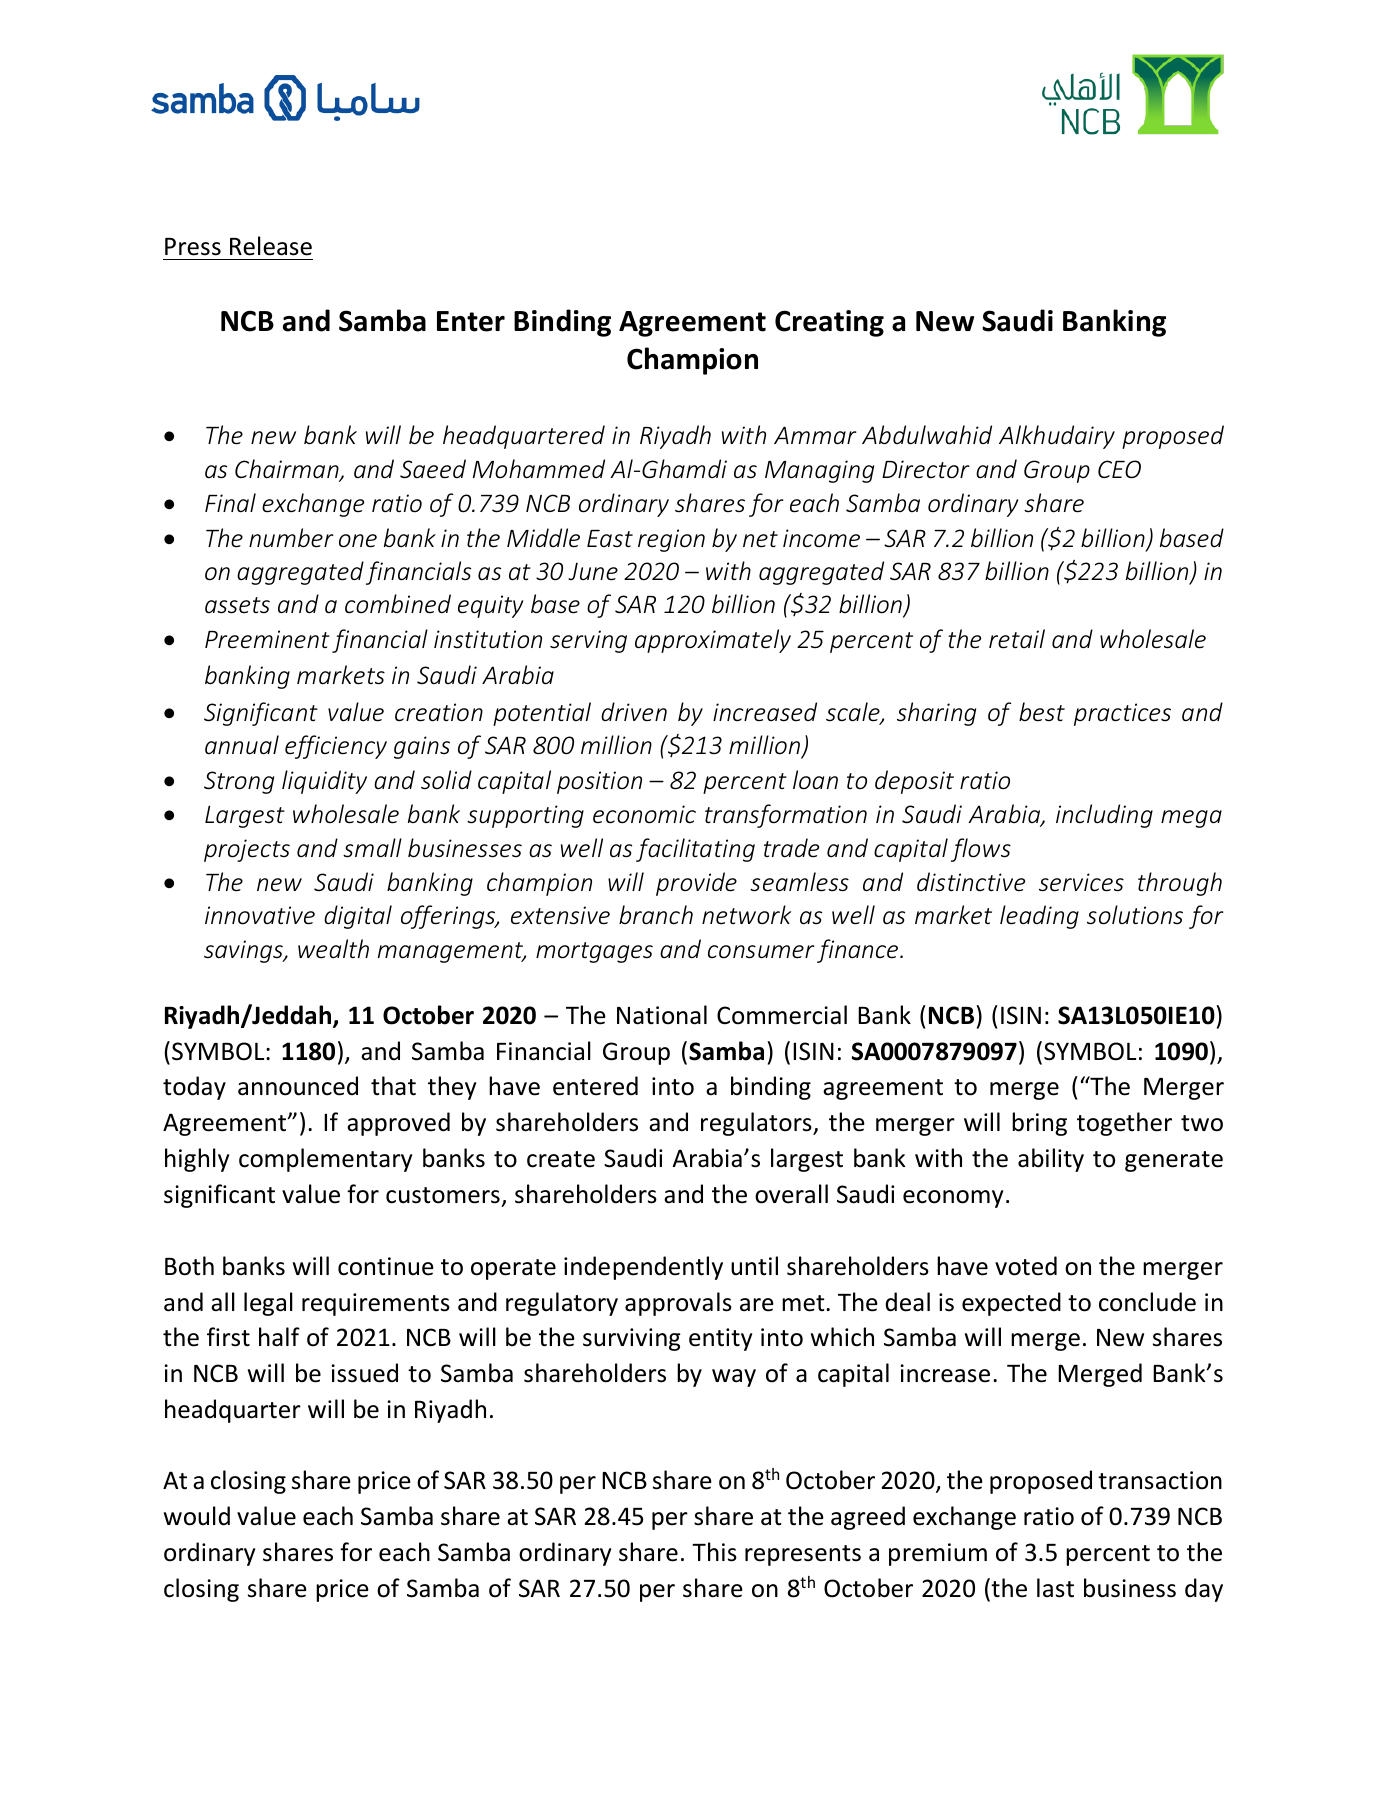 The height and width of the page is (1794, 1387). What do you see at coordinates (197, 1516) in the page?
I see `would` at bounding box center [197, 1516].
